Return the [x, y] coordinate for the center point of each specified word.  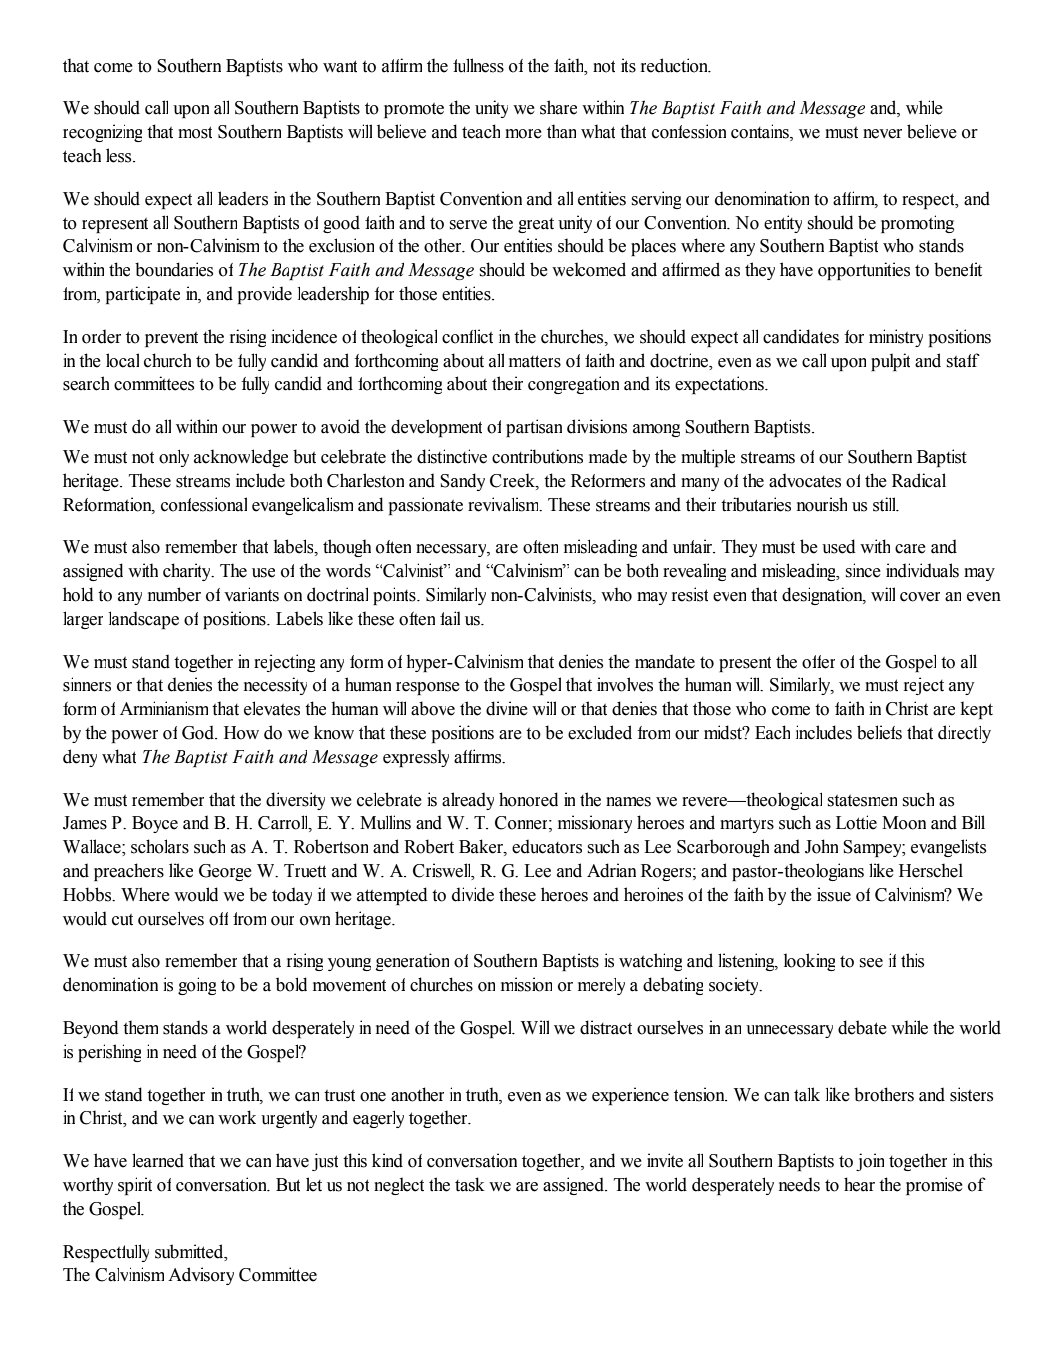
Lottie [856, 822]
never [882, 134]
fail [450, 618]
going [197, 986]
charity [188, 572]
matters [535, 361]
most [195, 132]
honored [528, 799]
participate [143, 295]
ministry [896, 338]
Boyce [155, 824]
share [558, 107]
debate [862, 1027]
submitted [190, 1251]
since [863, 570]
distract [606, 1027]
